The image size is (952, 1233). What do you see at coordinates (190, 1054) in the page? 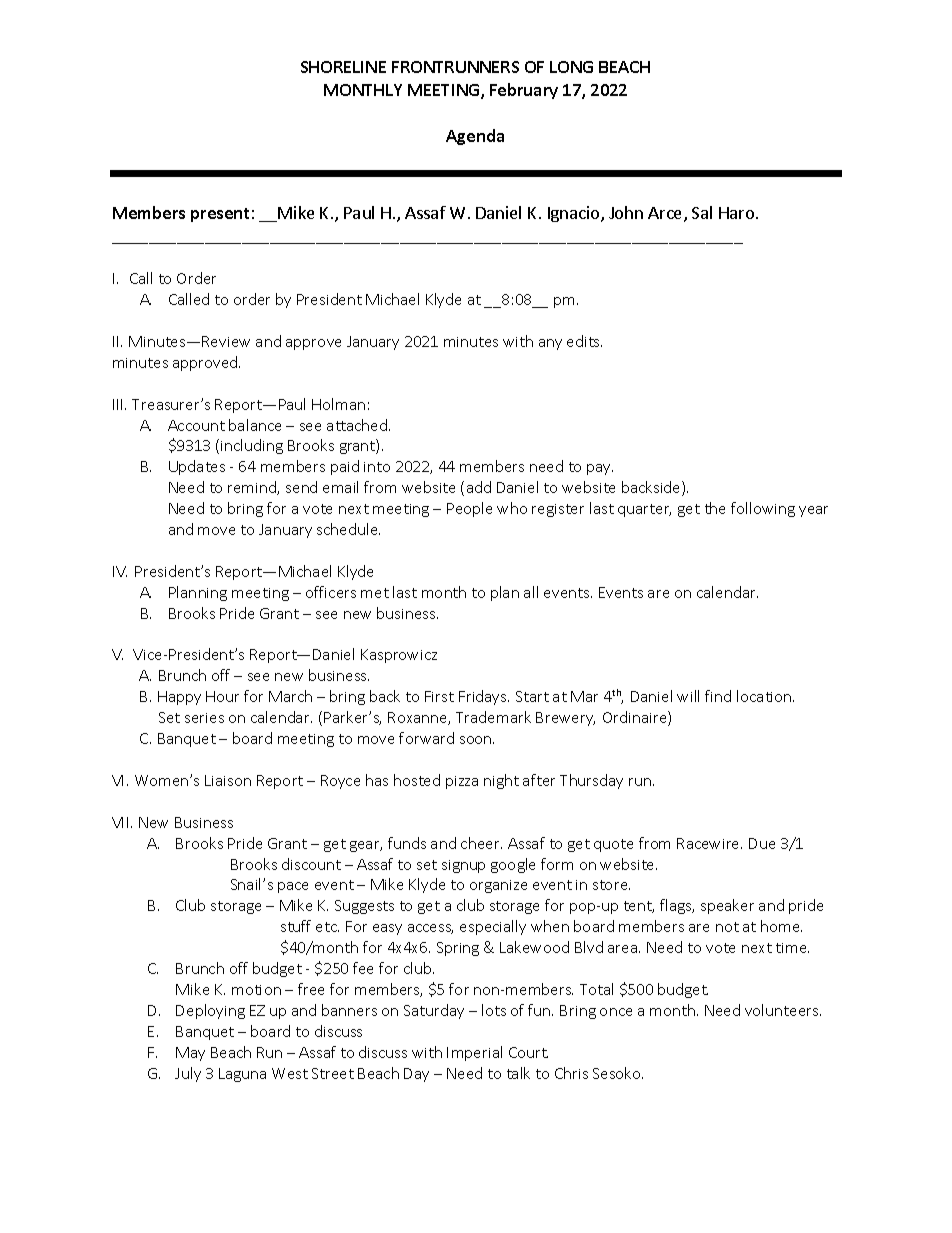
I see `May` at bounding box center [190, 1054].
